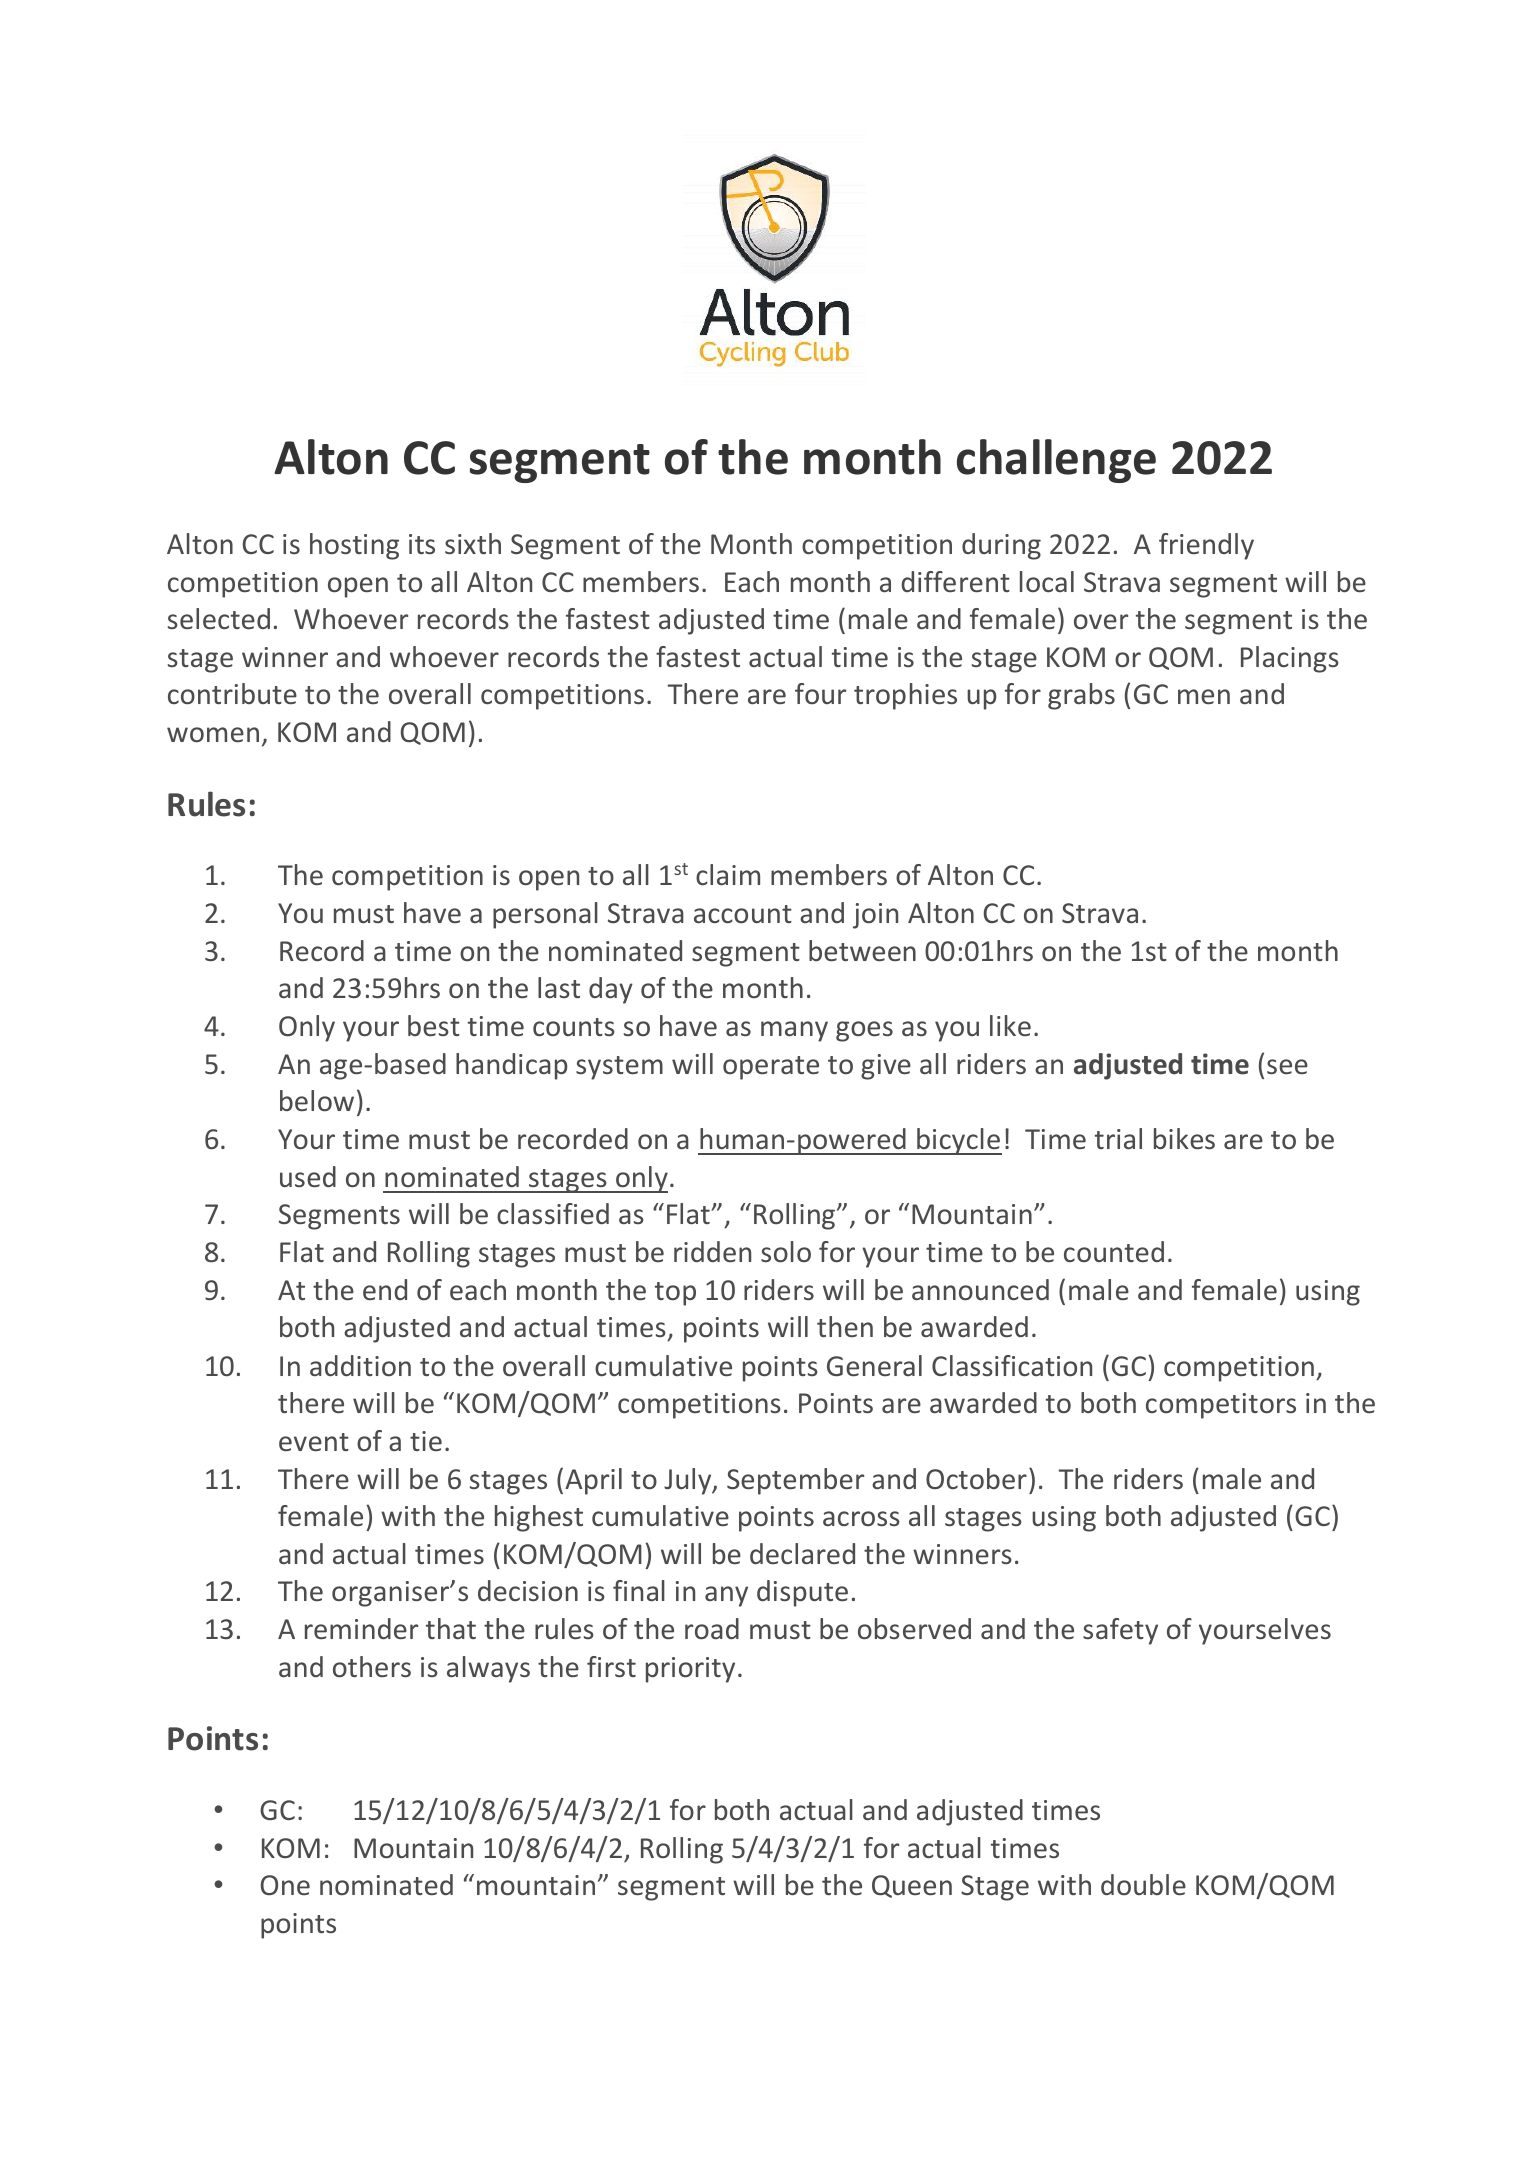 The width and height of the document is (1531, 2165). Describe the element at coordinates (955, 581) in the document. I see `different` at that location.
